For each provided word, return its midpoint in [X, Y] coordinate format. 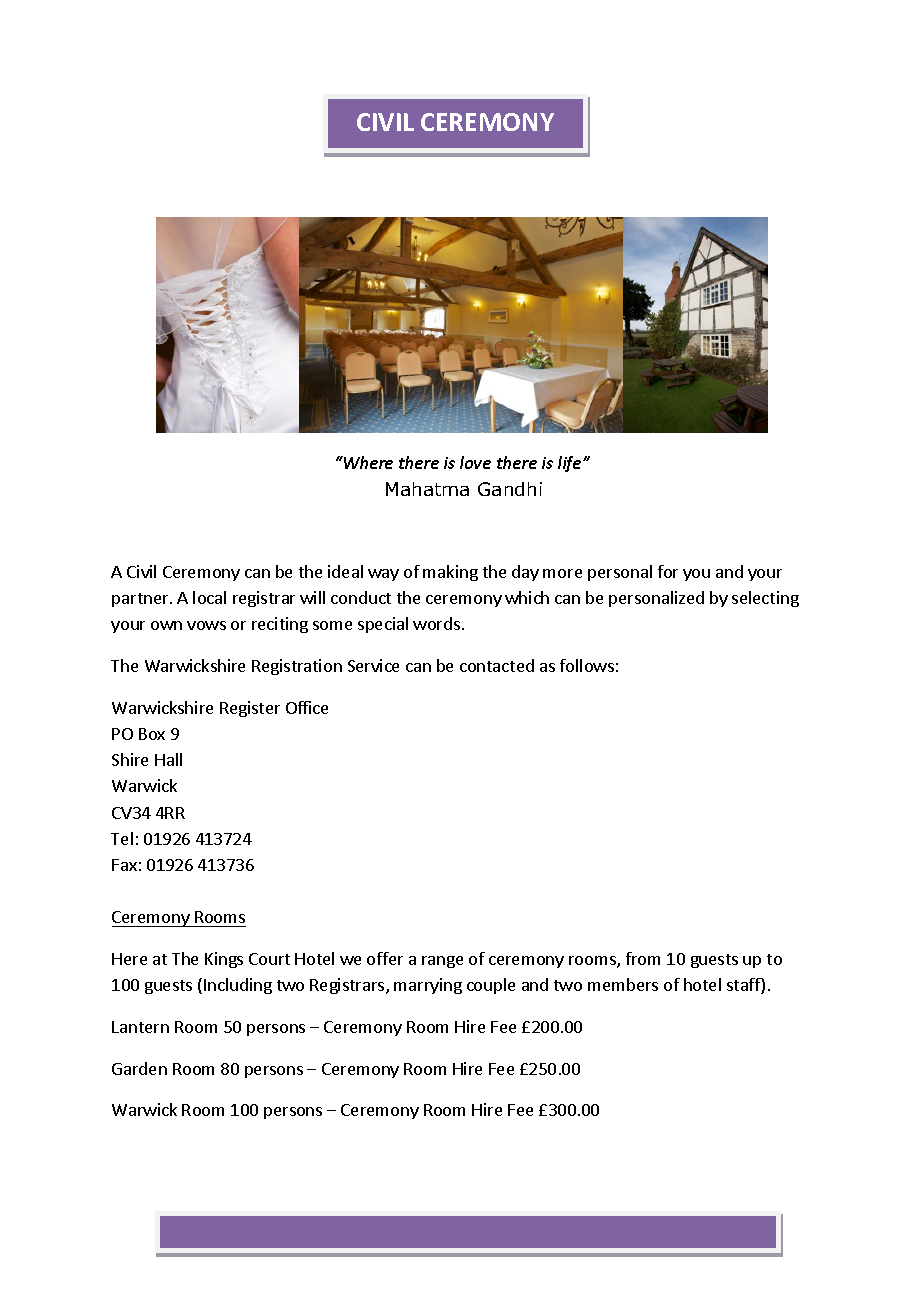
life [571, 464]
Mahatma [427, 489]
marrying [428, 986]
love [475, 462]
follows [587, 665]
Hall [168, 759]
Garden [139, 1068]
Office [307, 707]
